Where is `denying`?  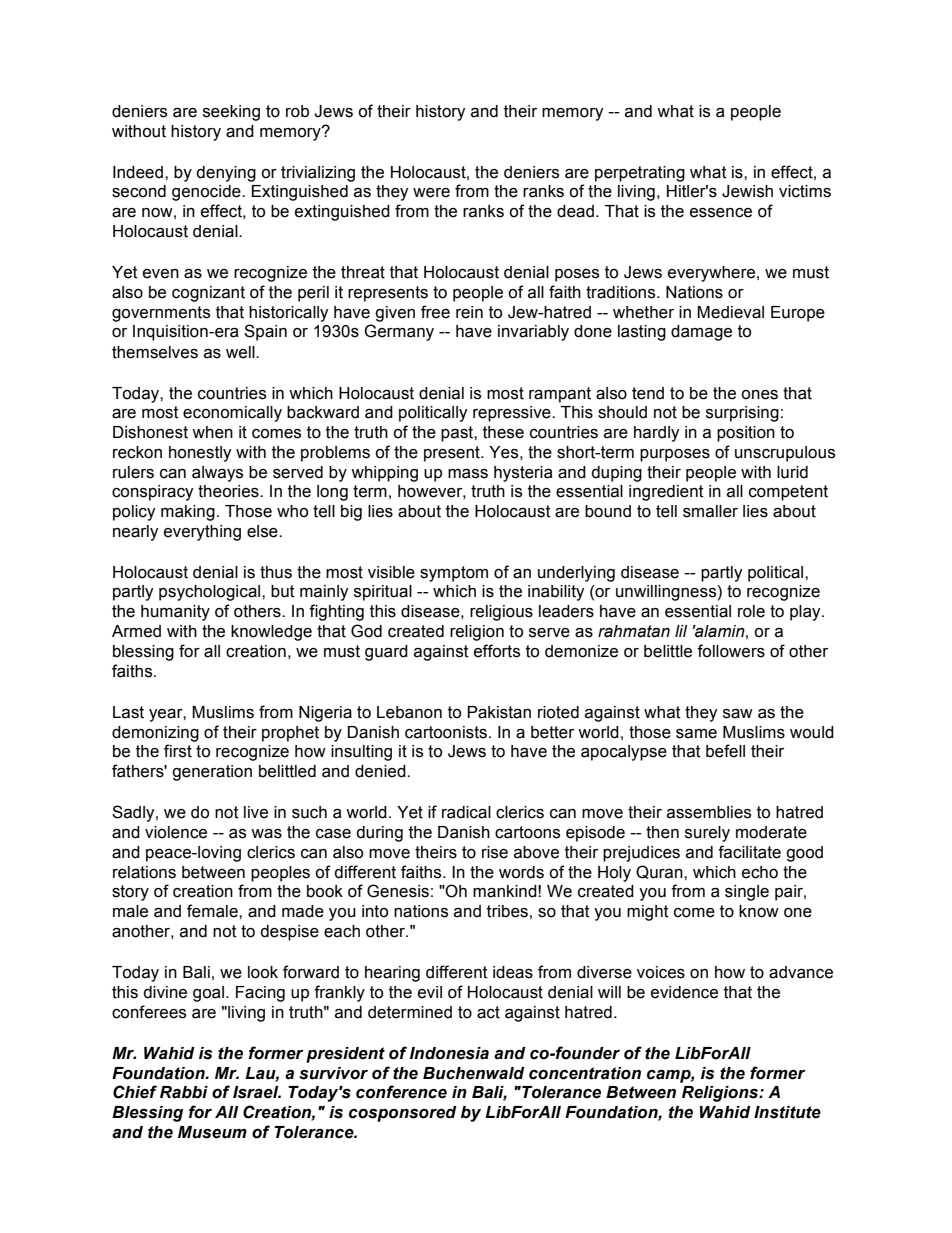
denying is located at coordinates (226, 174).
